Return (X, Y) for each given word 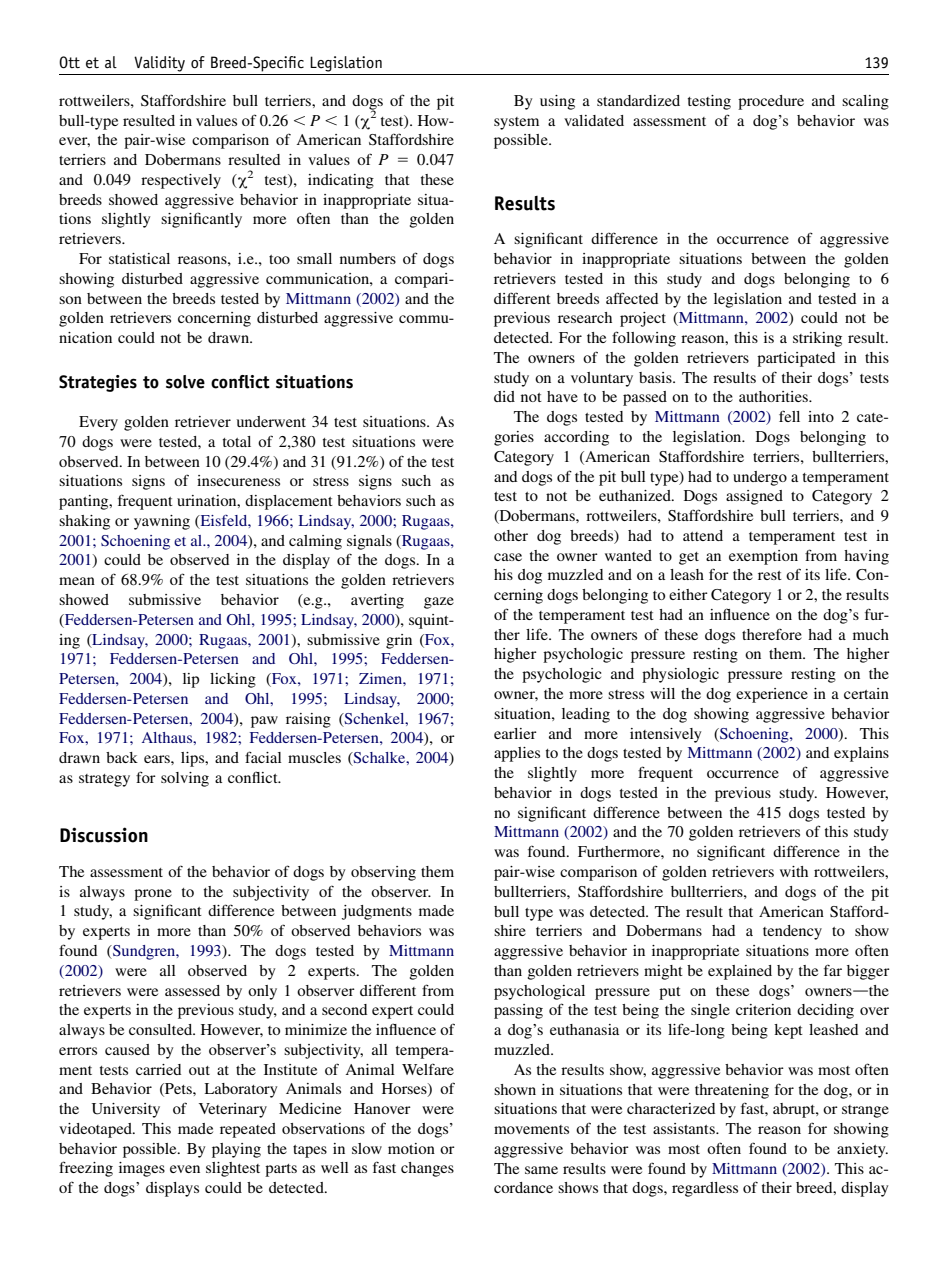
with (794, 871)
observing (383, 873)
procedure (771, 102)
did (504, 396)
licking (233, 680)
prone (153, 895)
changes (427, 1169)
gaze (439, 603)
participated (796, 359)
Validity (159, 64)
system (516, 123)
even (185, 1169)
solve (185, 382)
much (871, 634)
